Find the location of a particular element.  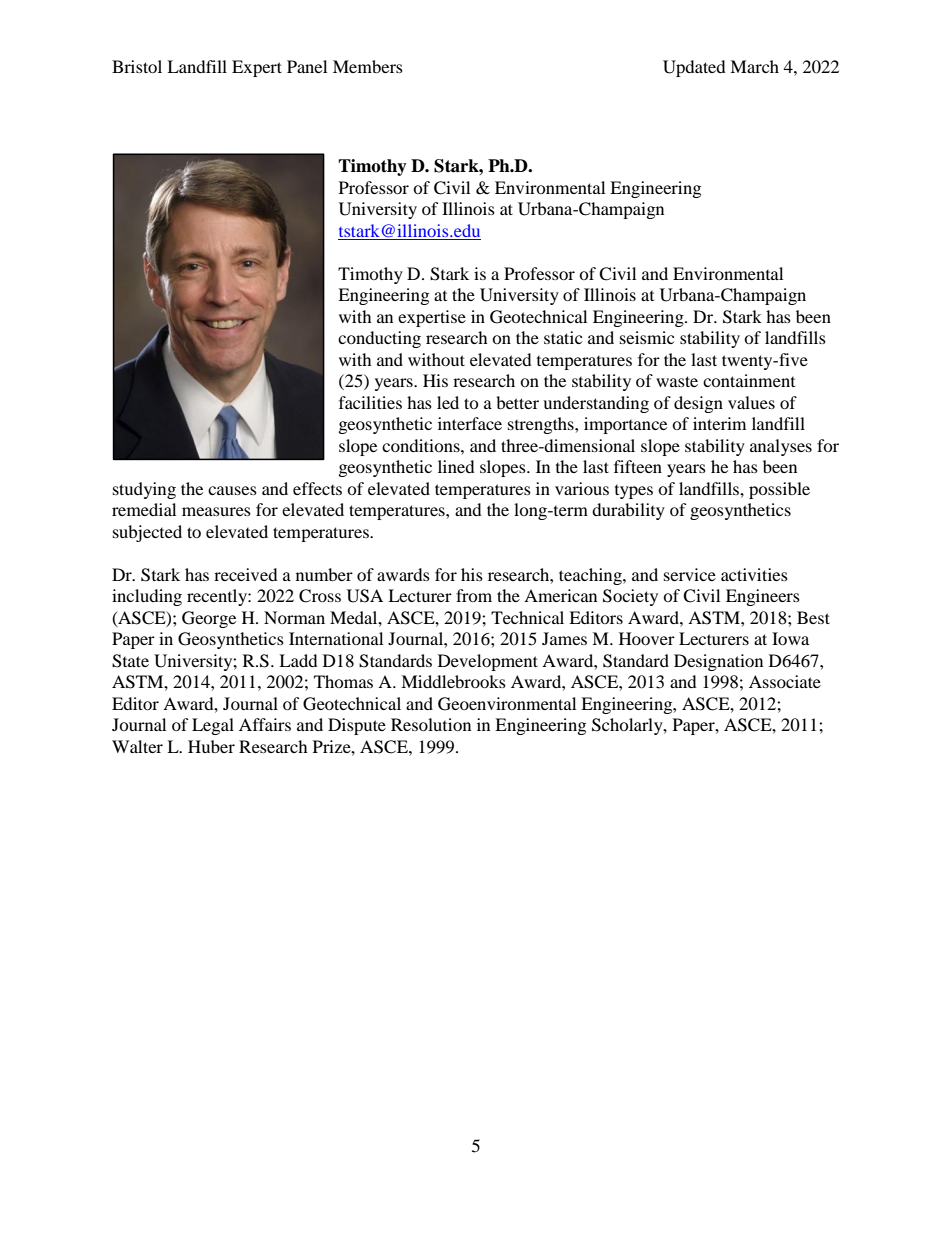

Members is located at coordinates (368, 66).
